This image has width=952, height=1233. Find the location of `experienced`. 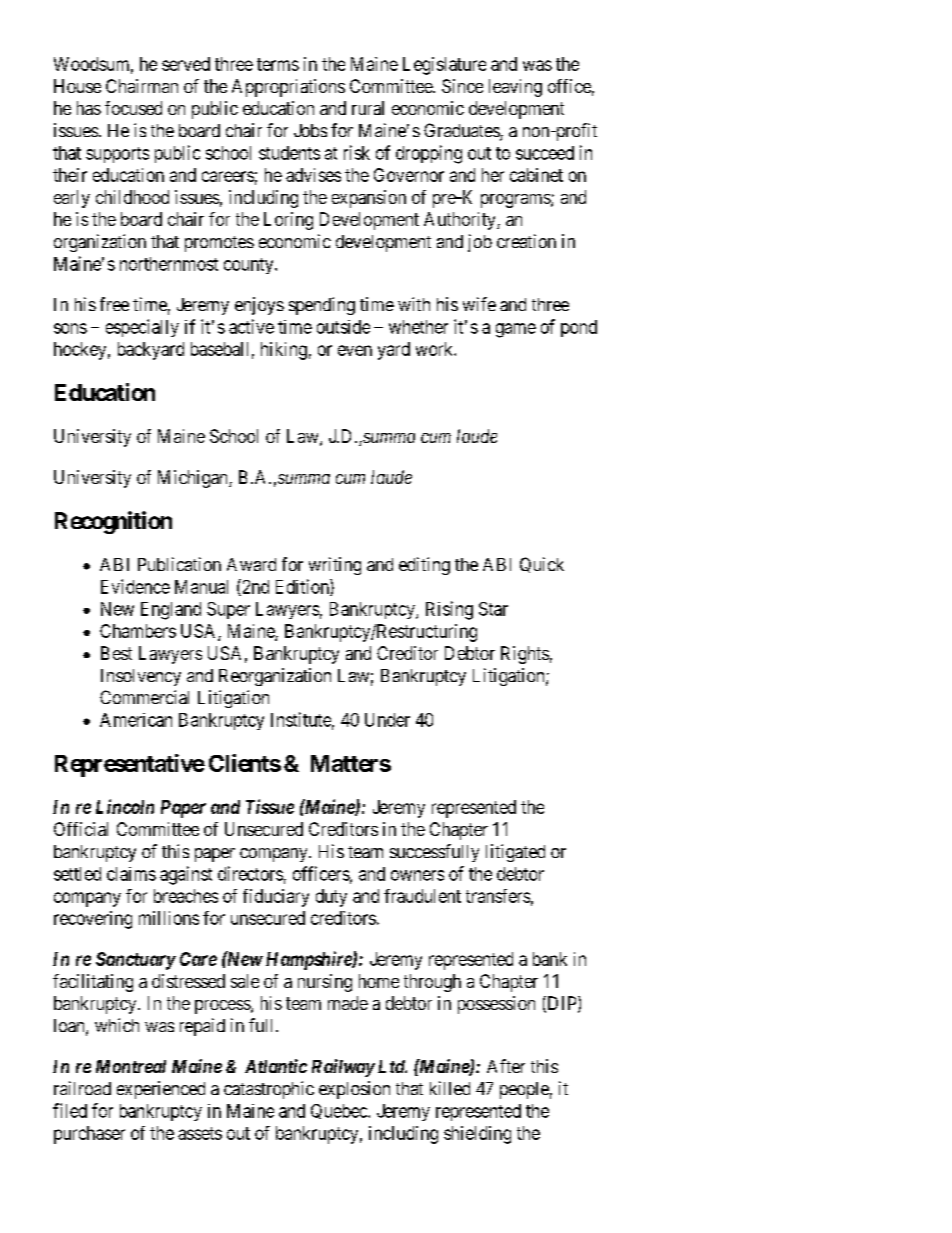

experienced is located at coordinates (161, 1090).
